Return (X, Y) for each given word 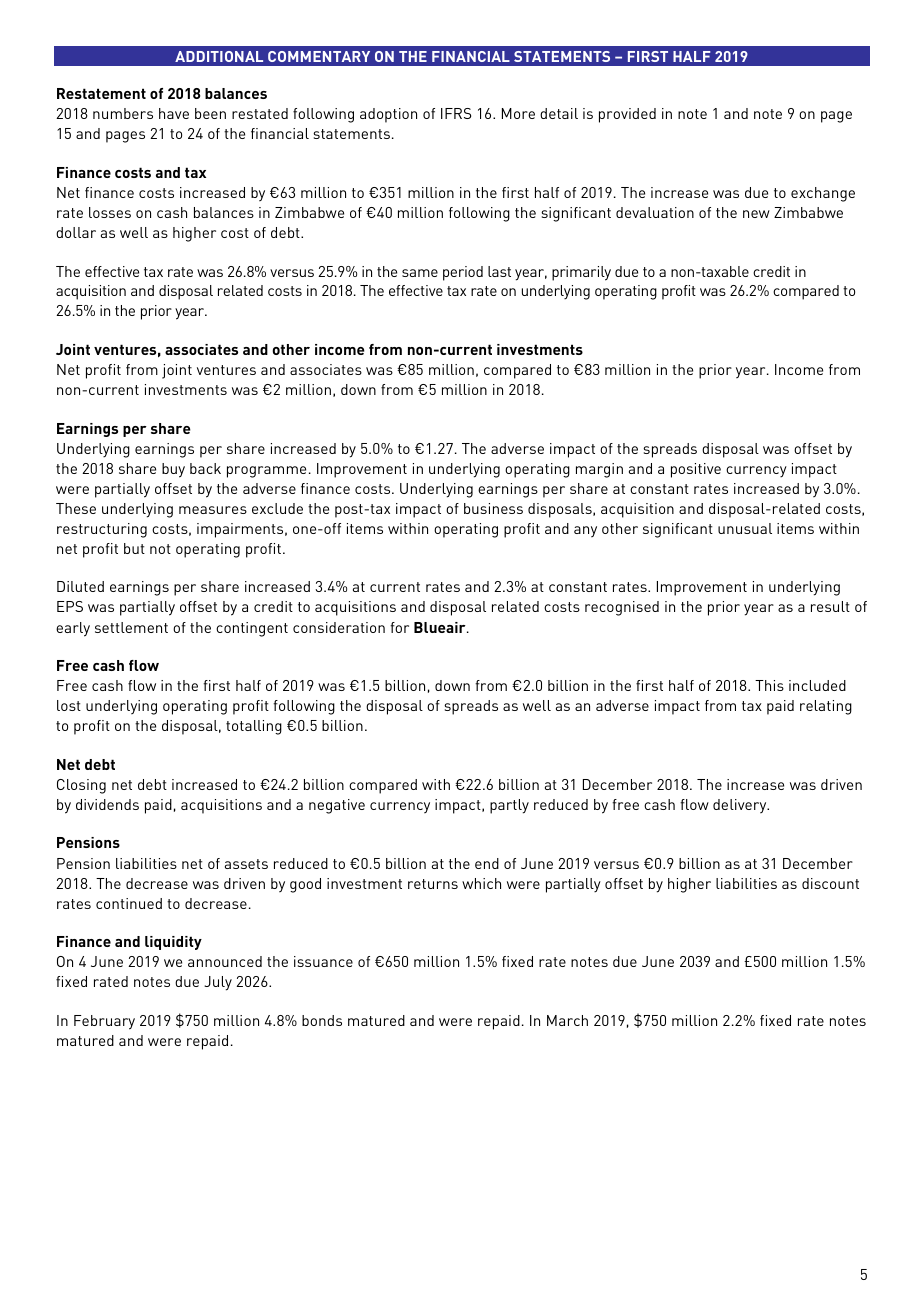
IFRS (456, 113)
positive (696, 470)
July (218, 983)
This (769, 685)
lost (69, 705)
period (463, 273)
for (399, 627)
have (174, 113)
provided (627, 115)
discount (830, 883)
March (567, 1020)
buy (173, 470)
